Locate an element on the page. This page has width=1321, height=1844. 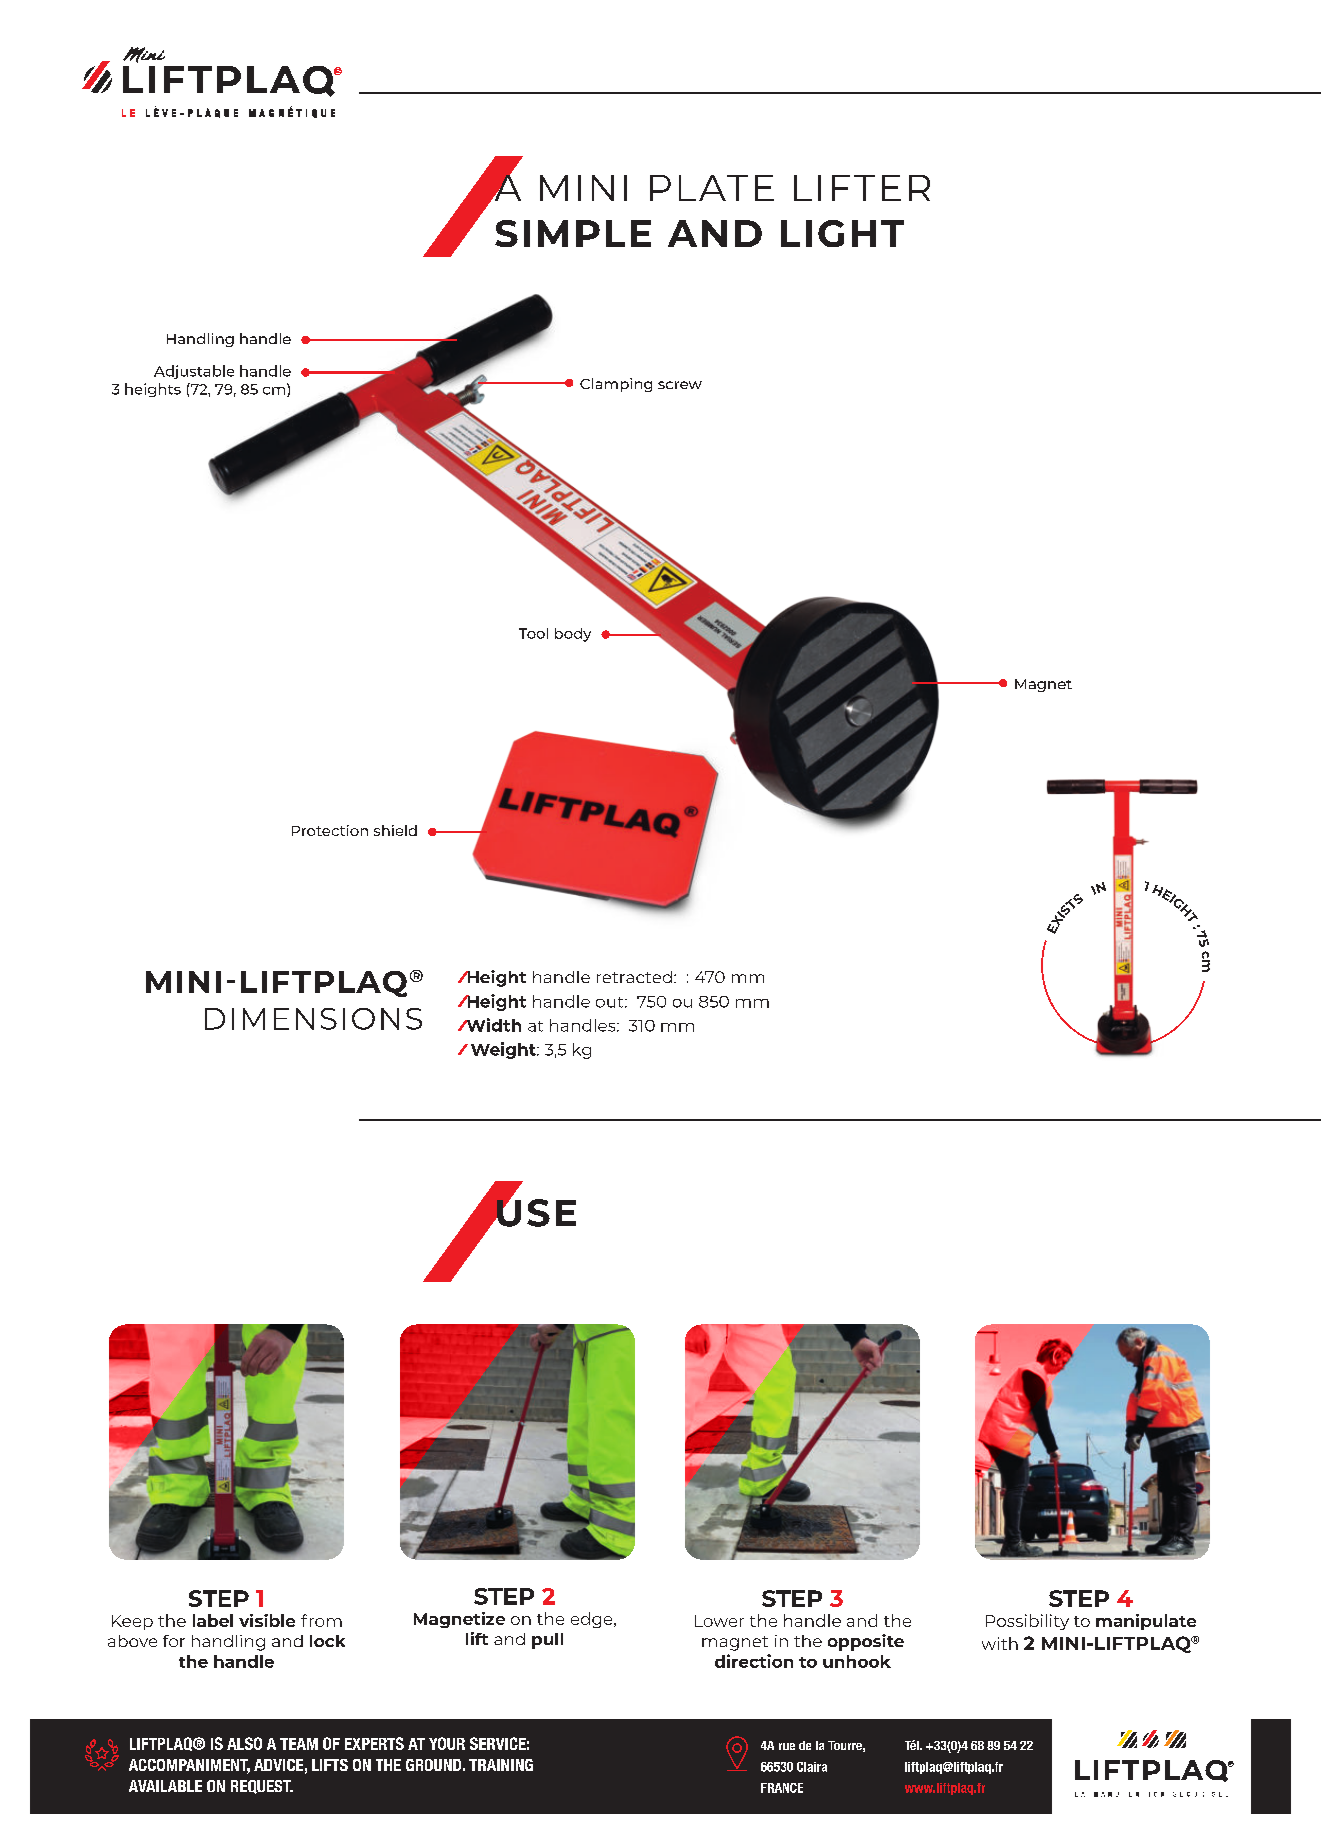
visible is located at coordinates (267, 1620).
